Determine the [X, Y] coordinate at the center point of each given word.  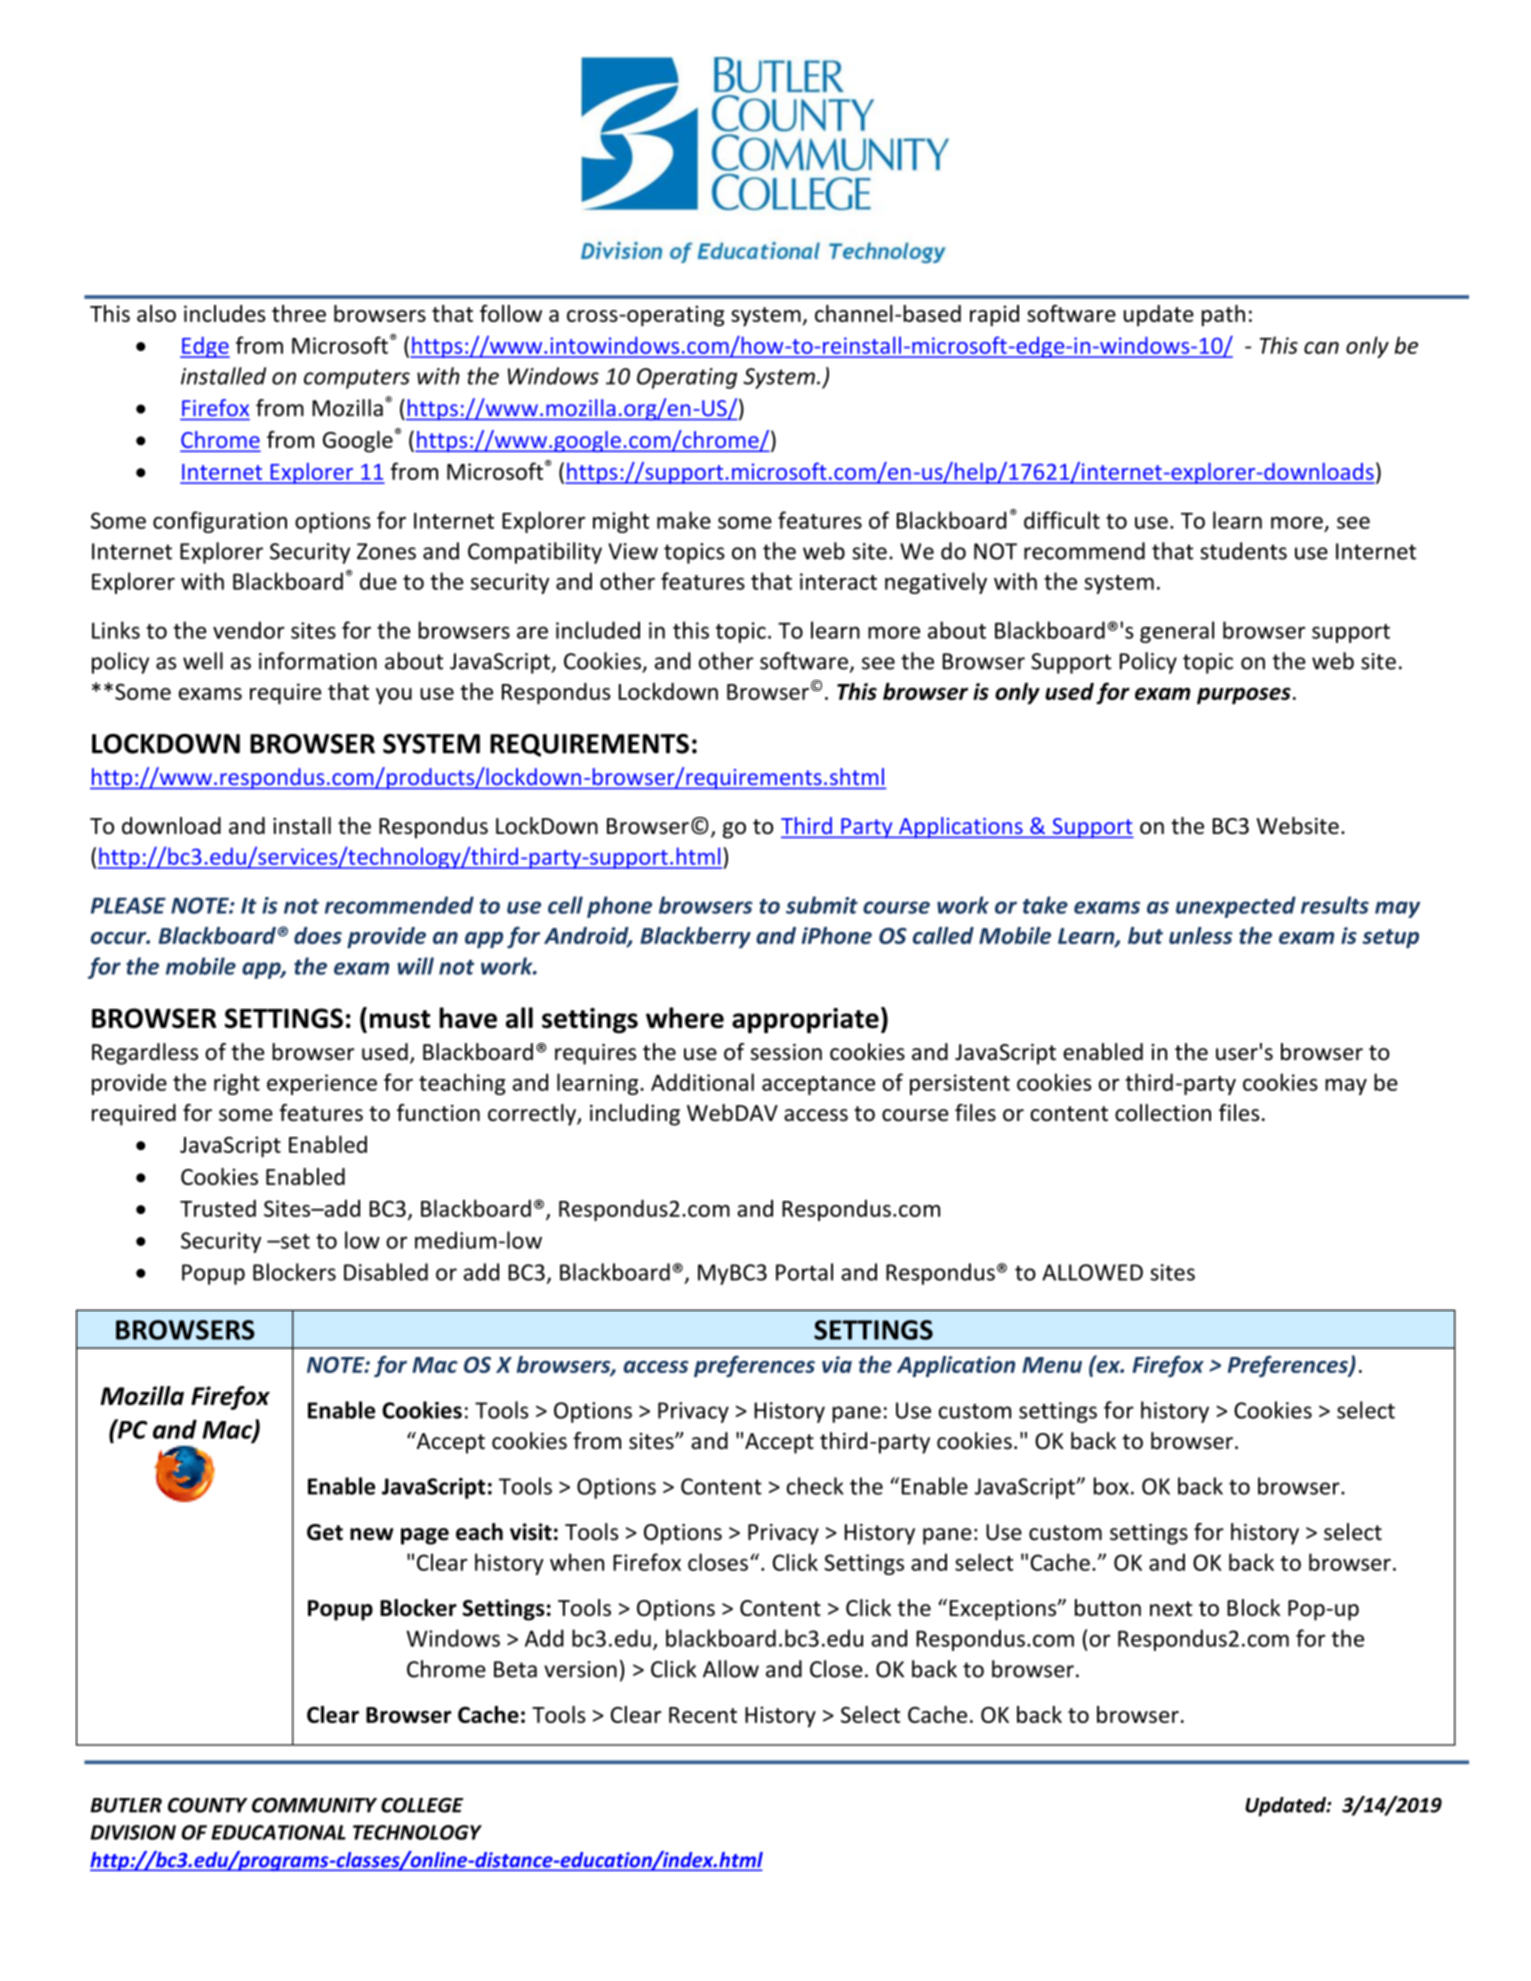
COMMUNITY [314, 1805]
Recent [703, 1715]
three [299, 313]
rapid [994, 316]
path [1223, 316]
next [1171, 1608]
